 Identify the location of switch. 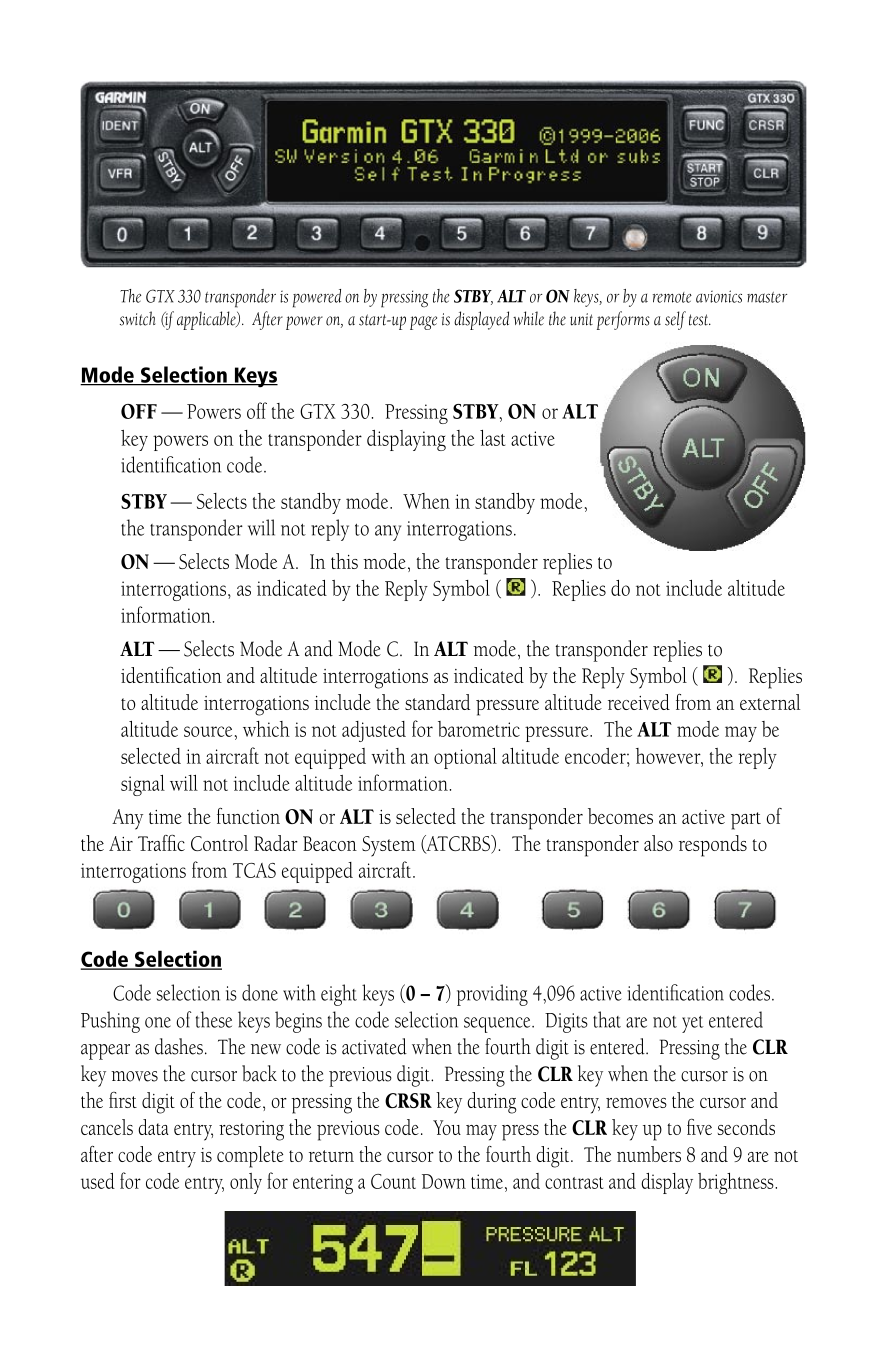
(138, 318).
